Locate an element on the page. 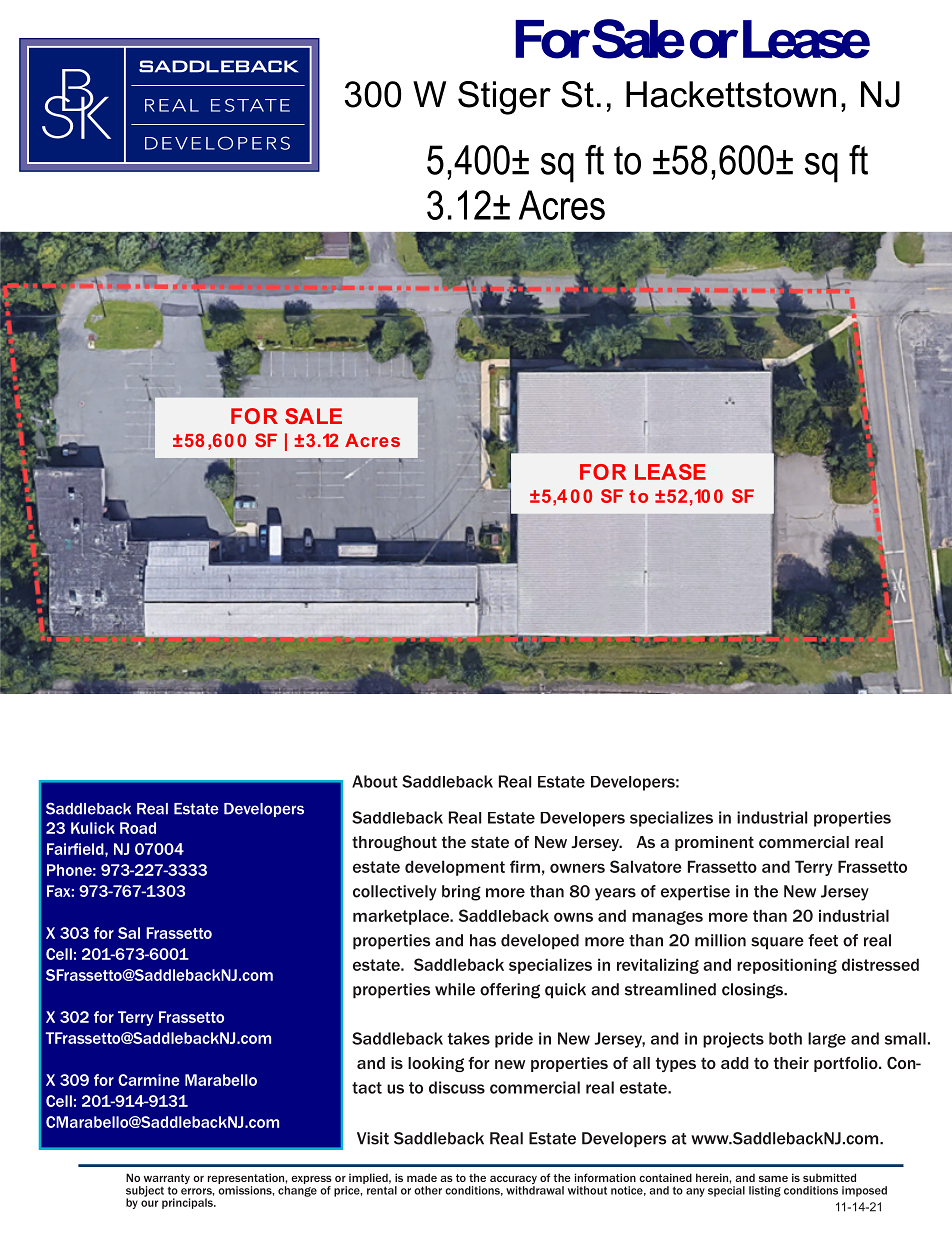  withdrawal is located at coordinates (535, 1190).
